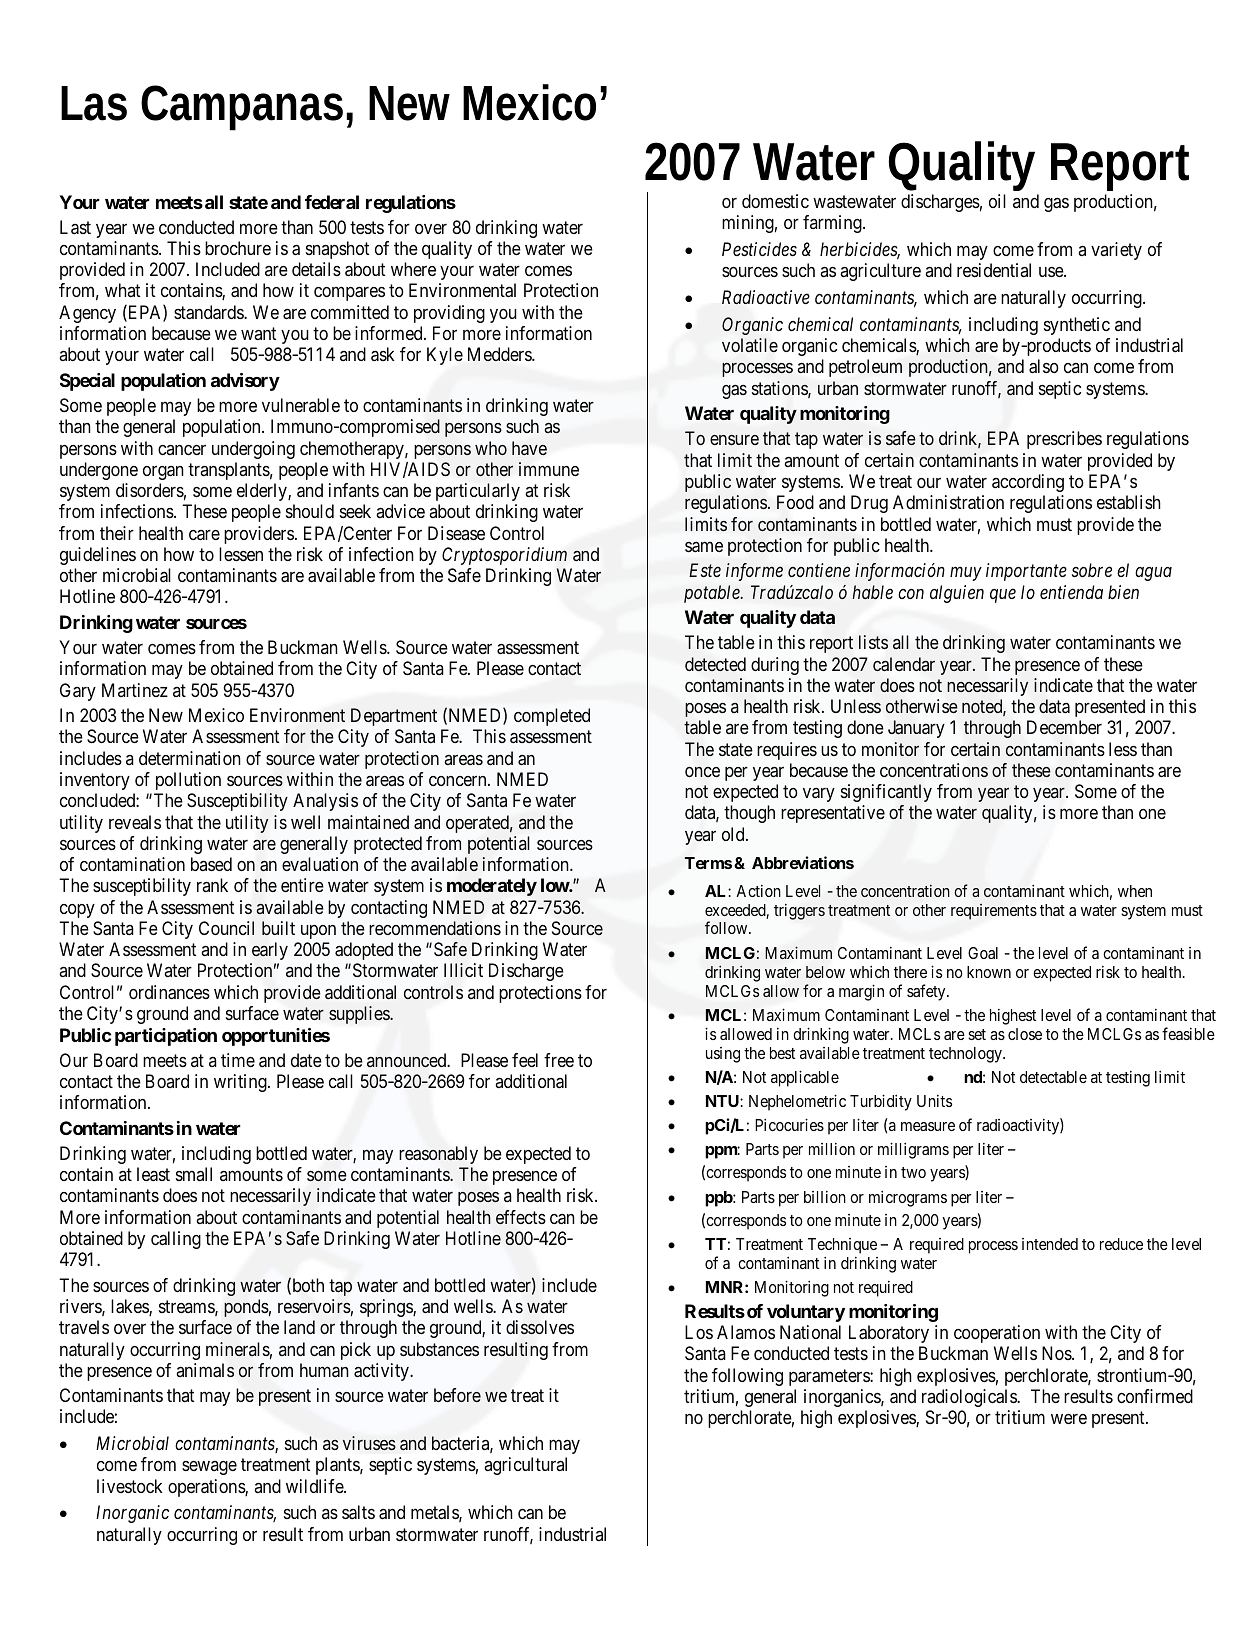 The height and width of the document is (1628, 1258). What do you see at coordinates (211, 864) in the document?
I see `based` at bounding box center [211, 864].
